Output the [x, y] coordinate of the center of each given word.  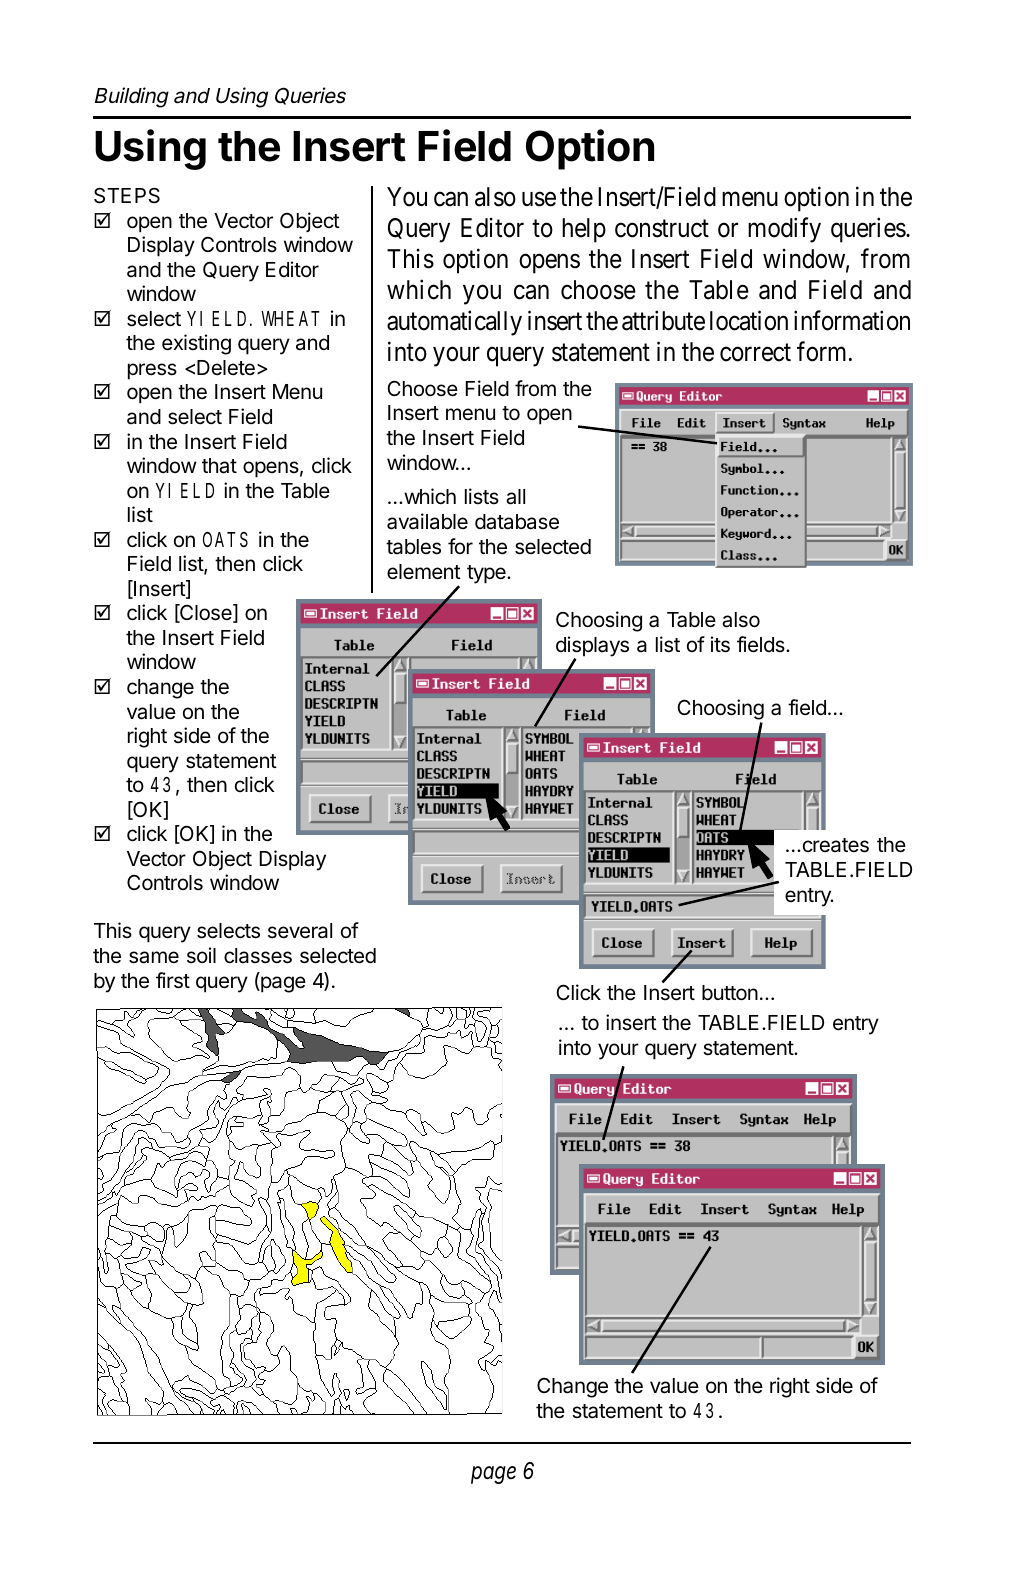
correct [755, 353]
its [720, 644]
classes [258, 956]
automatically [454, 323]
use [539, 199]
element [424, 572]
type [487, 574]
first [173, 980]
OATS [225, 540]
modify [784, 230]
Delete [226, 368]
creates [834, 845]
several [300, 931]
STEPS [127, 196]
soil [201, 955]
